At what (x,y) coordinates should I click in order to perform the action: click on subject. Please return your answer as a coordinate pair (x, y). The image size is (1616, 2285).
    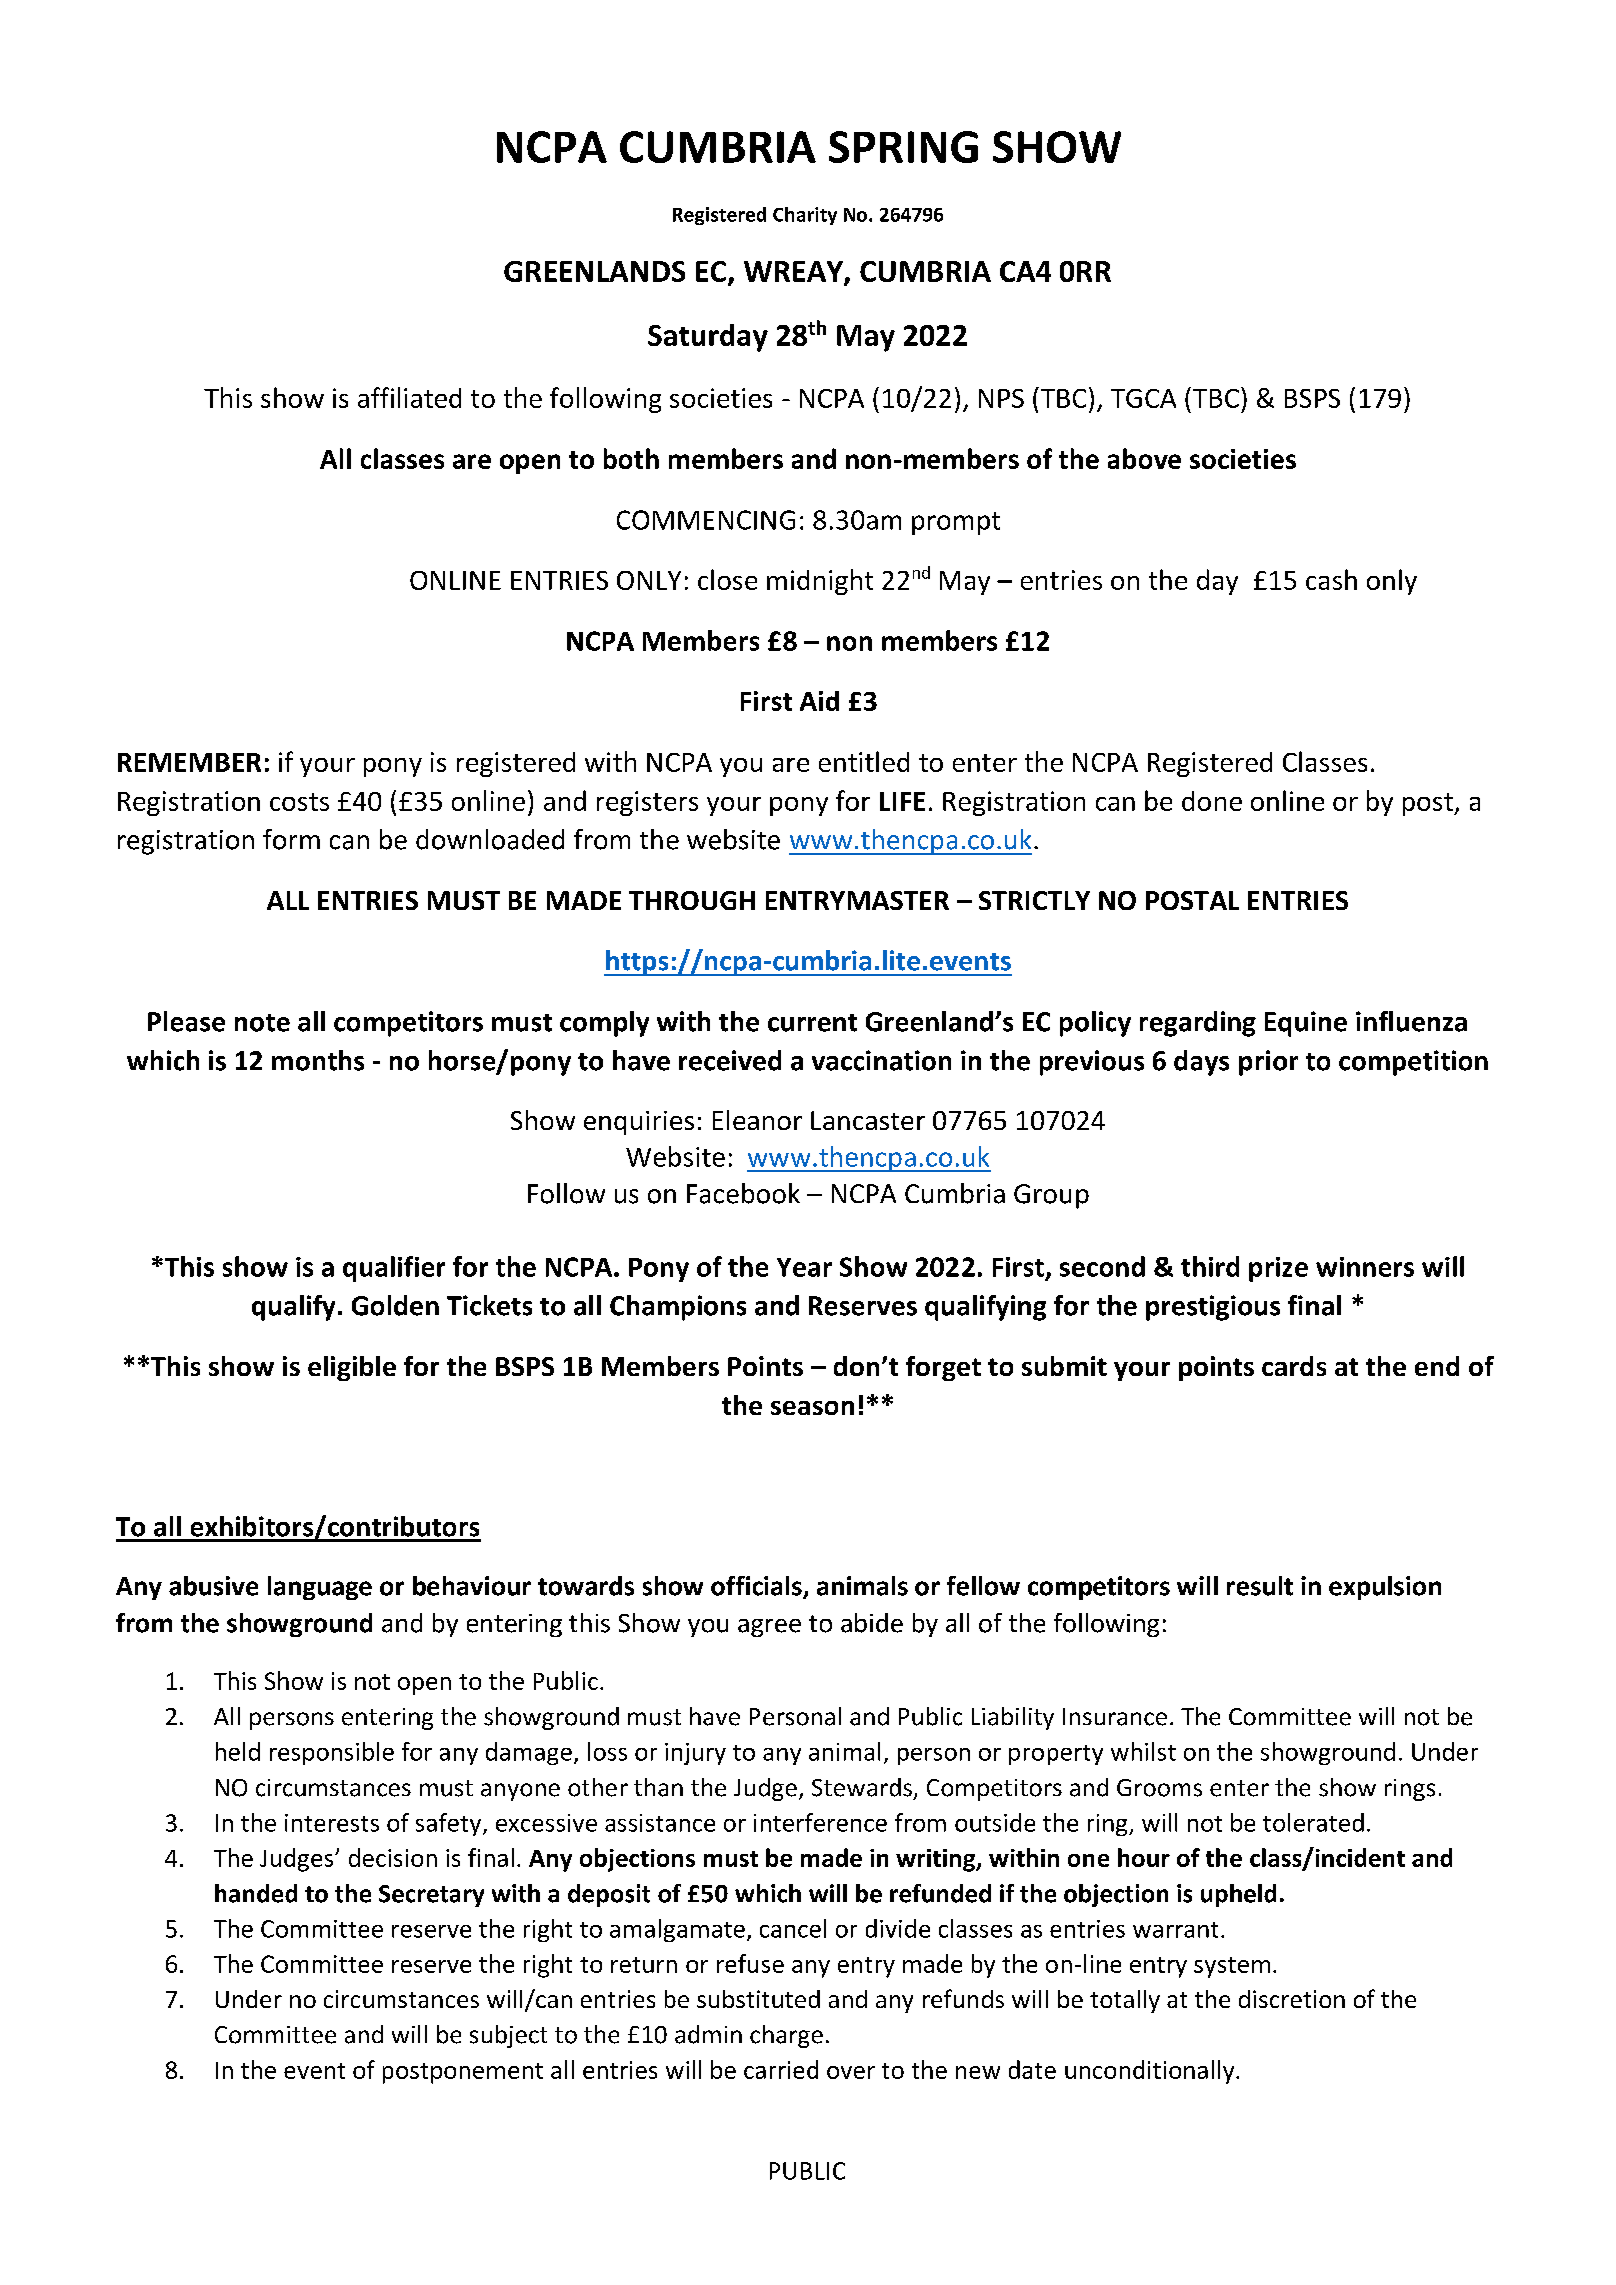
    Looking at the image, I should click on (508, 2036).
